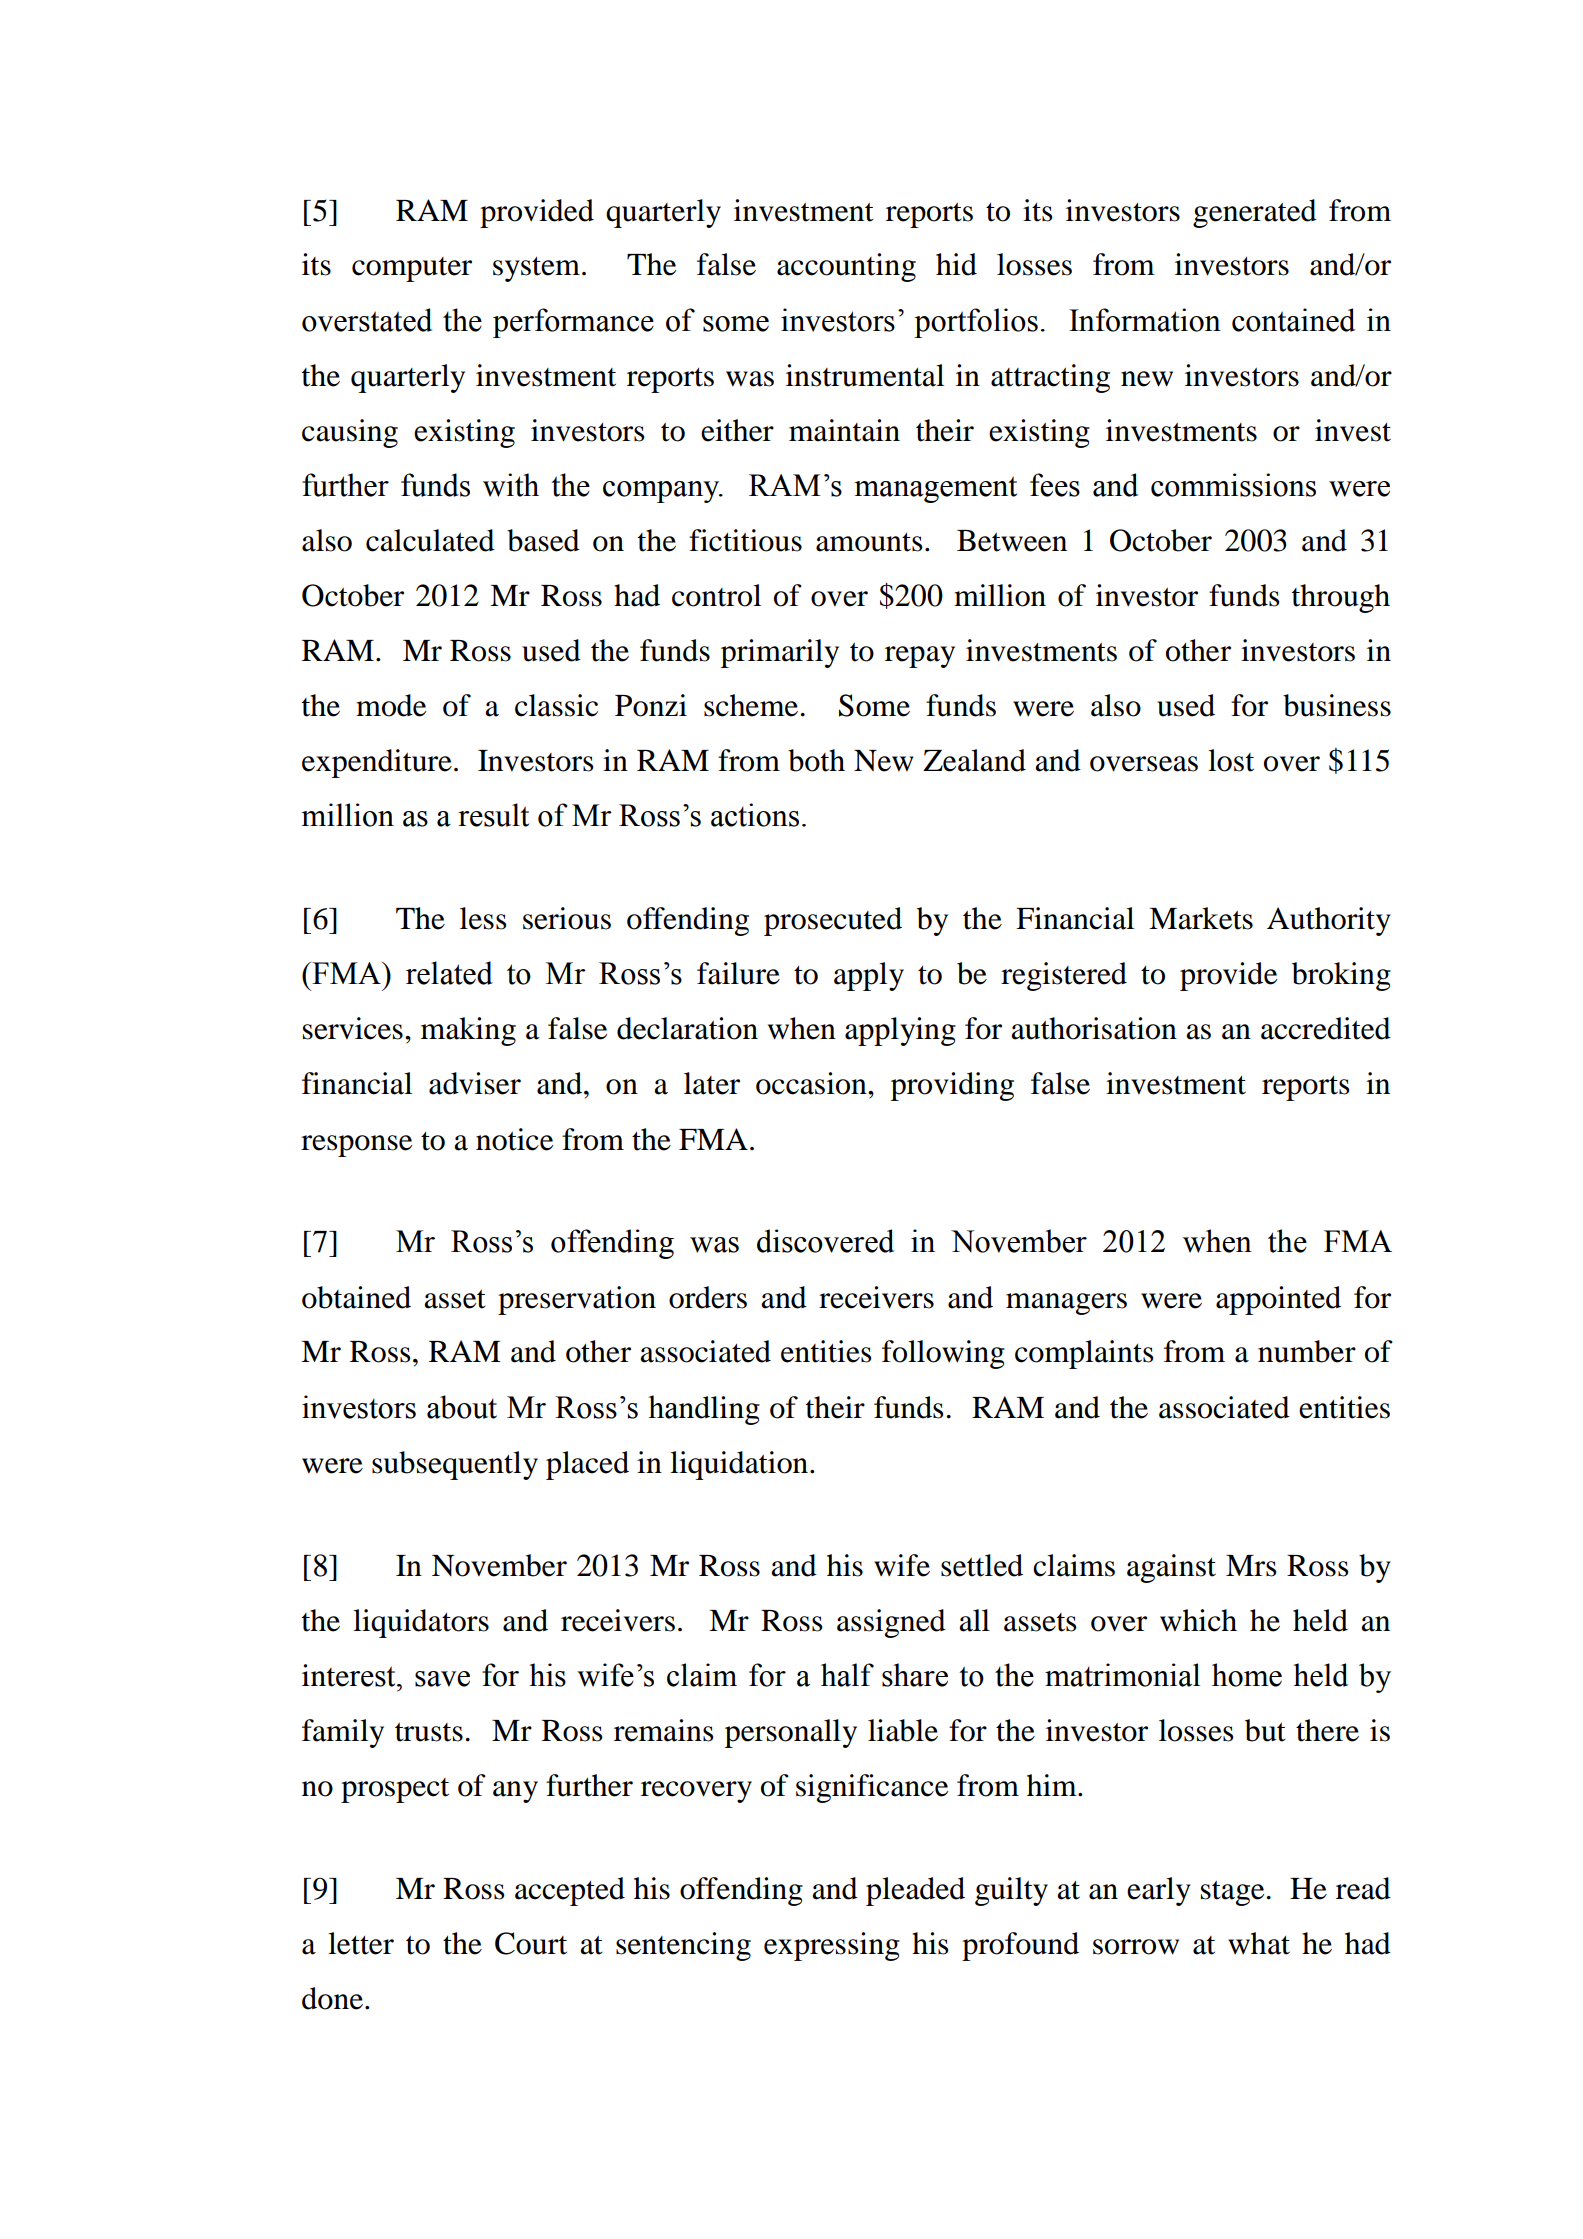 The image size is (1583, 2239). What do you see at coordinates (891, 1623) in the screenshot?
I see `assigned` at bounding box center [891, 1623].
